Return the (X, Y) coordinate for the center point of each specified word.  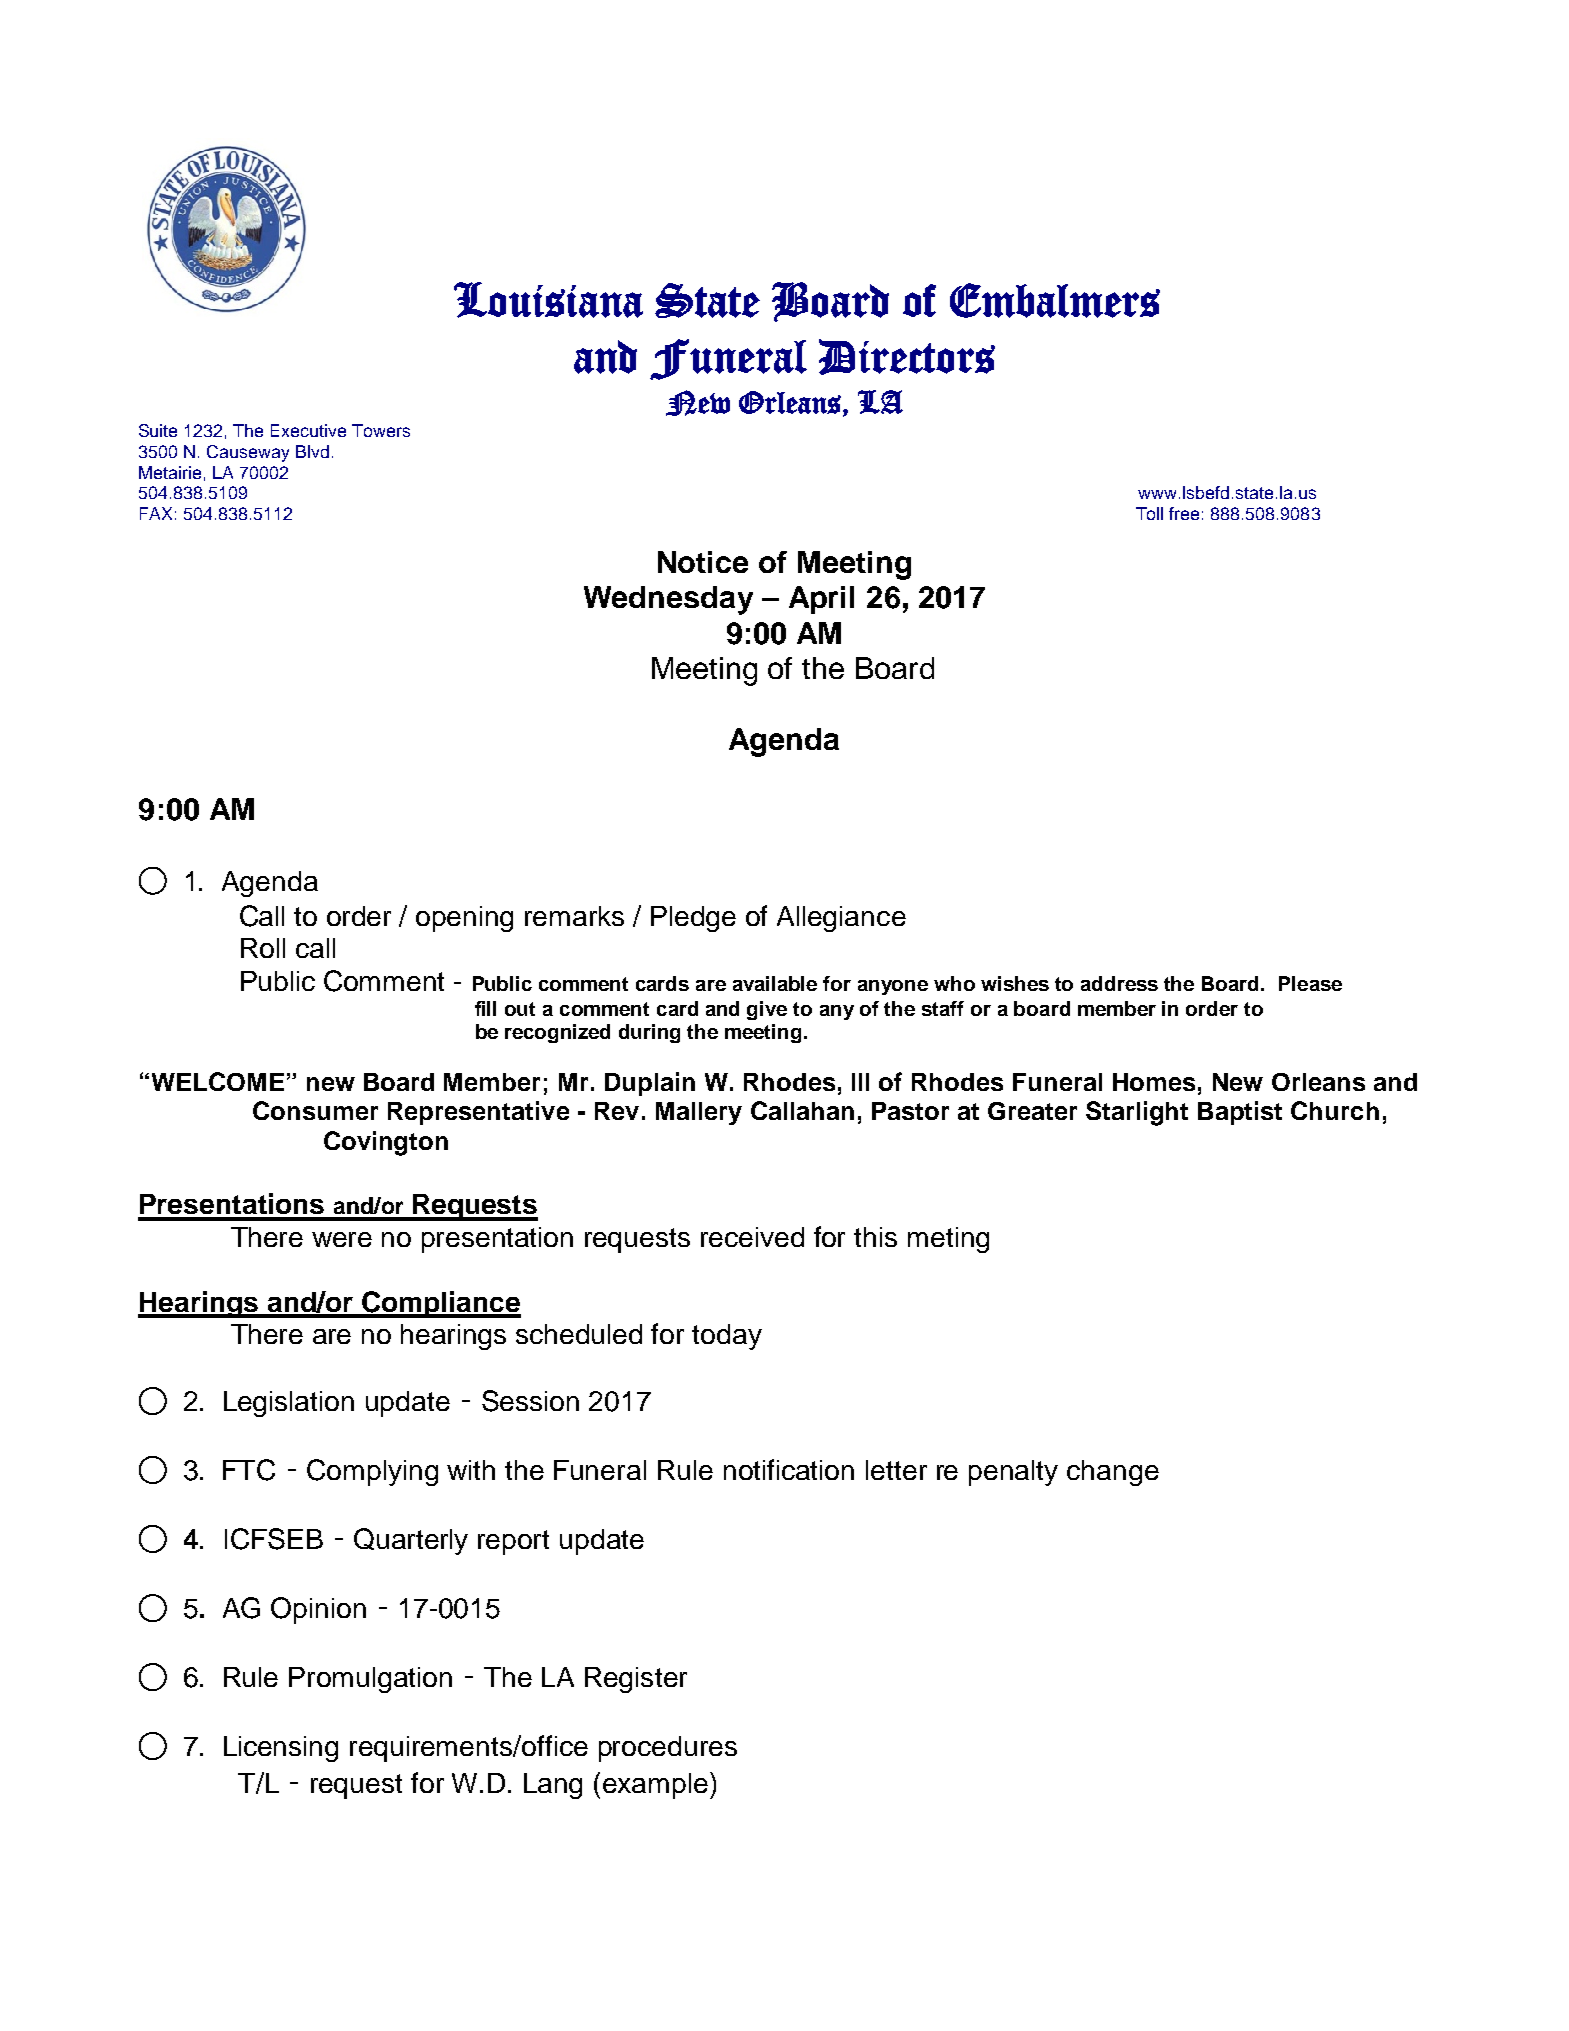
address (1119, 983)
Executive (308, 430)
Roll (263, 948)
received (752, 1237)
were (342, 1239)
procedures (668, 1749)
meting (948, 1240)
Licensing (281, 1749)
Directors (907, 357)
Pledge (693, 919)
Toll (1149, 513)
